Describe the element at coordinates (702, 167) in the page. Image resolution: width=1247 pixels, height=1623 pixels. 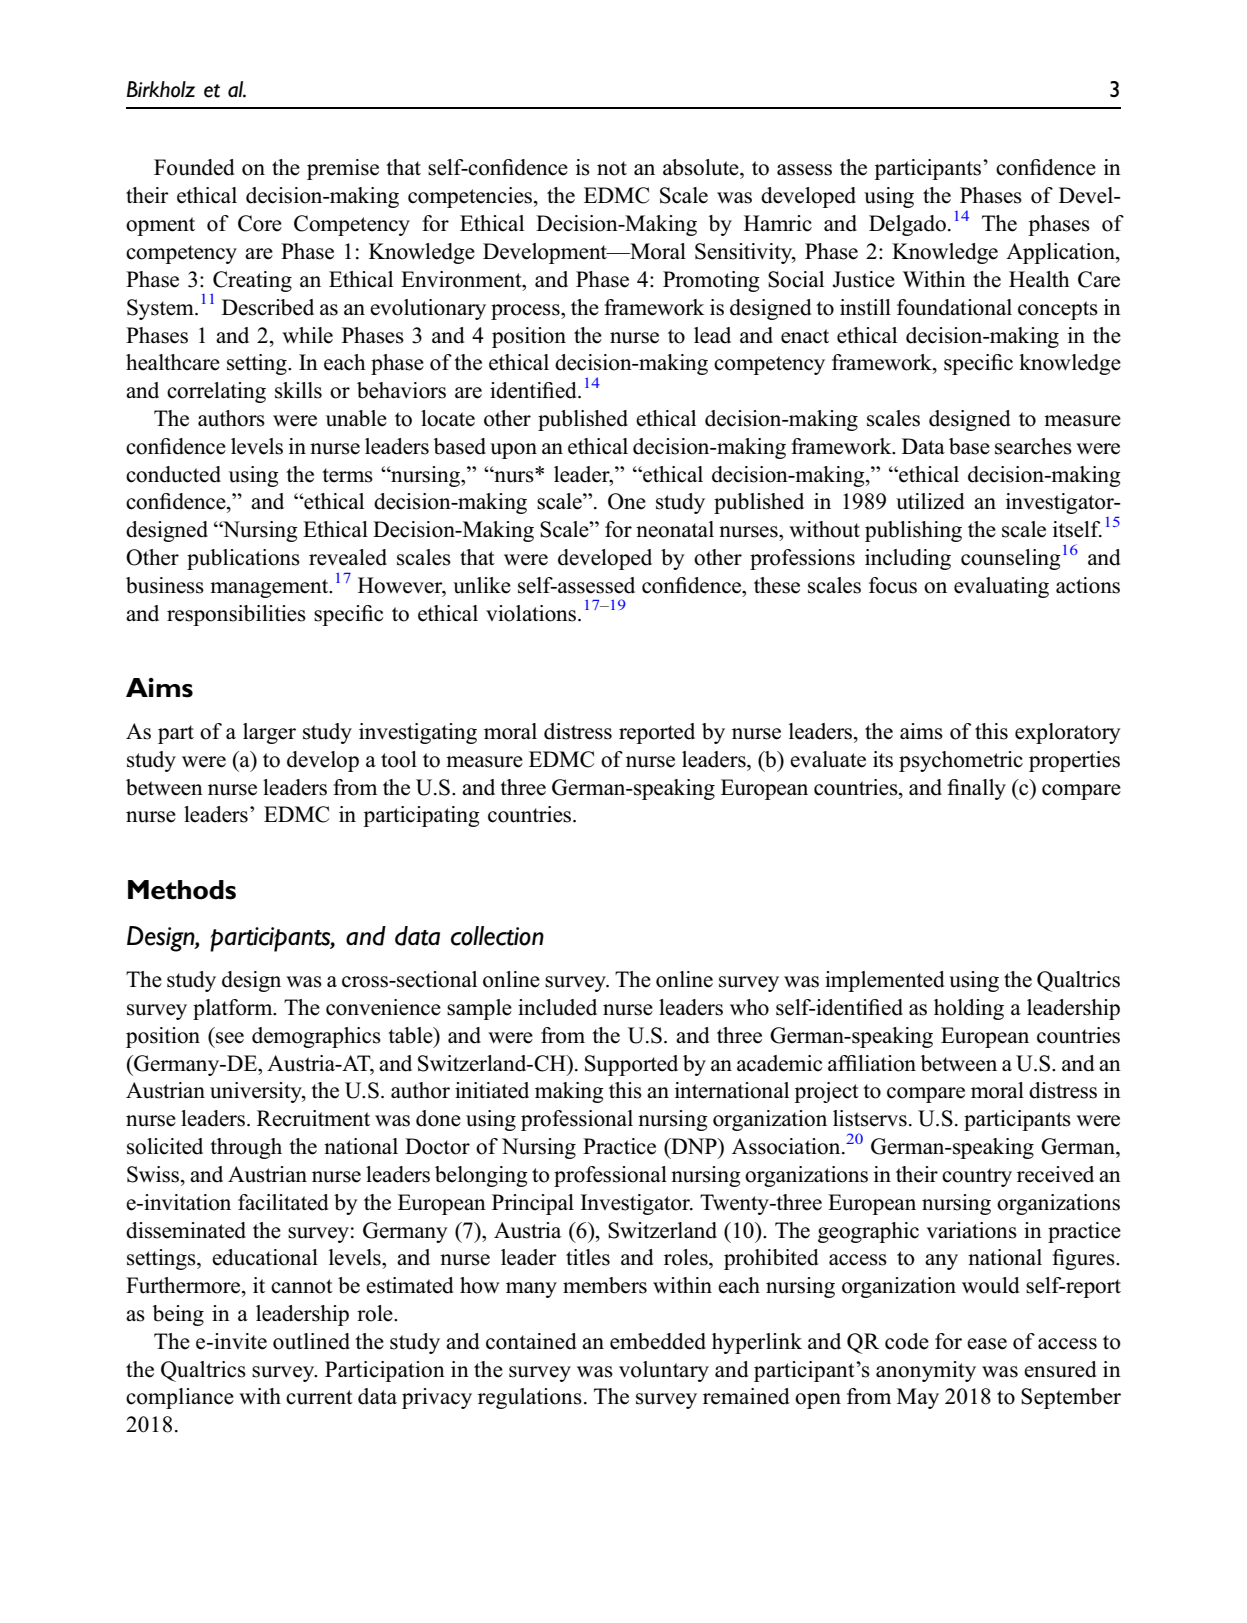
I see `absolute` at that location.
